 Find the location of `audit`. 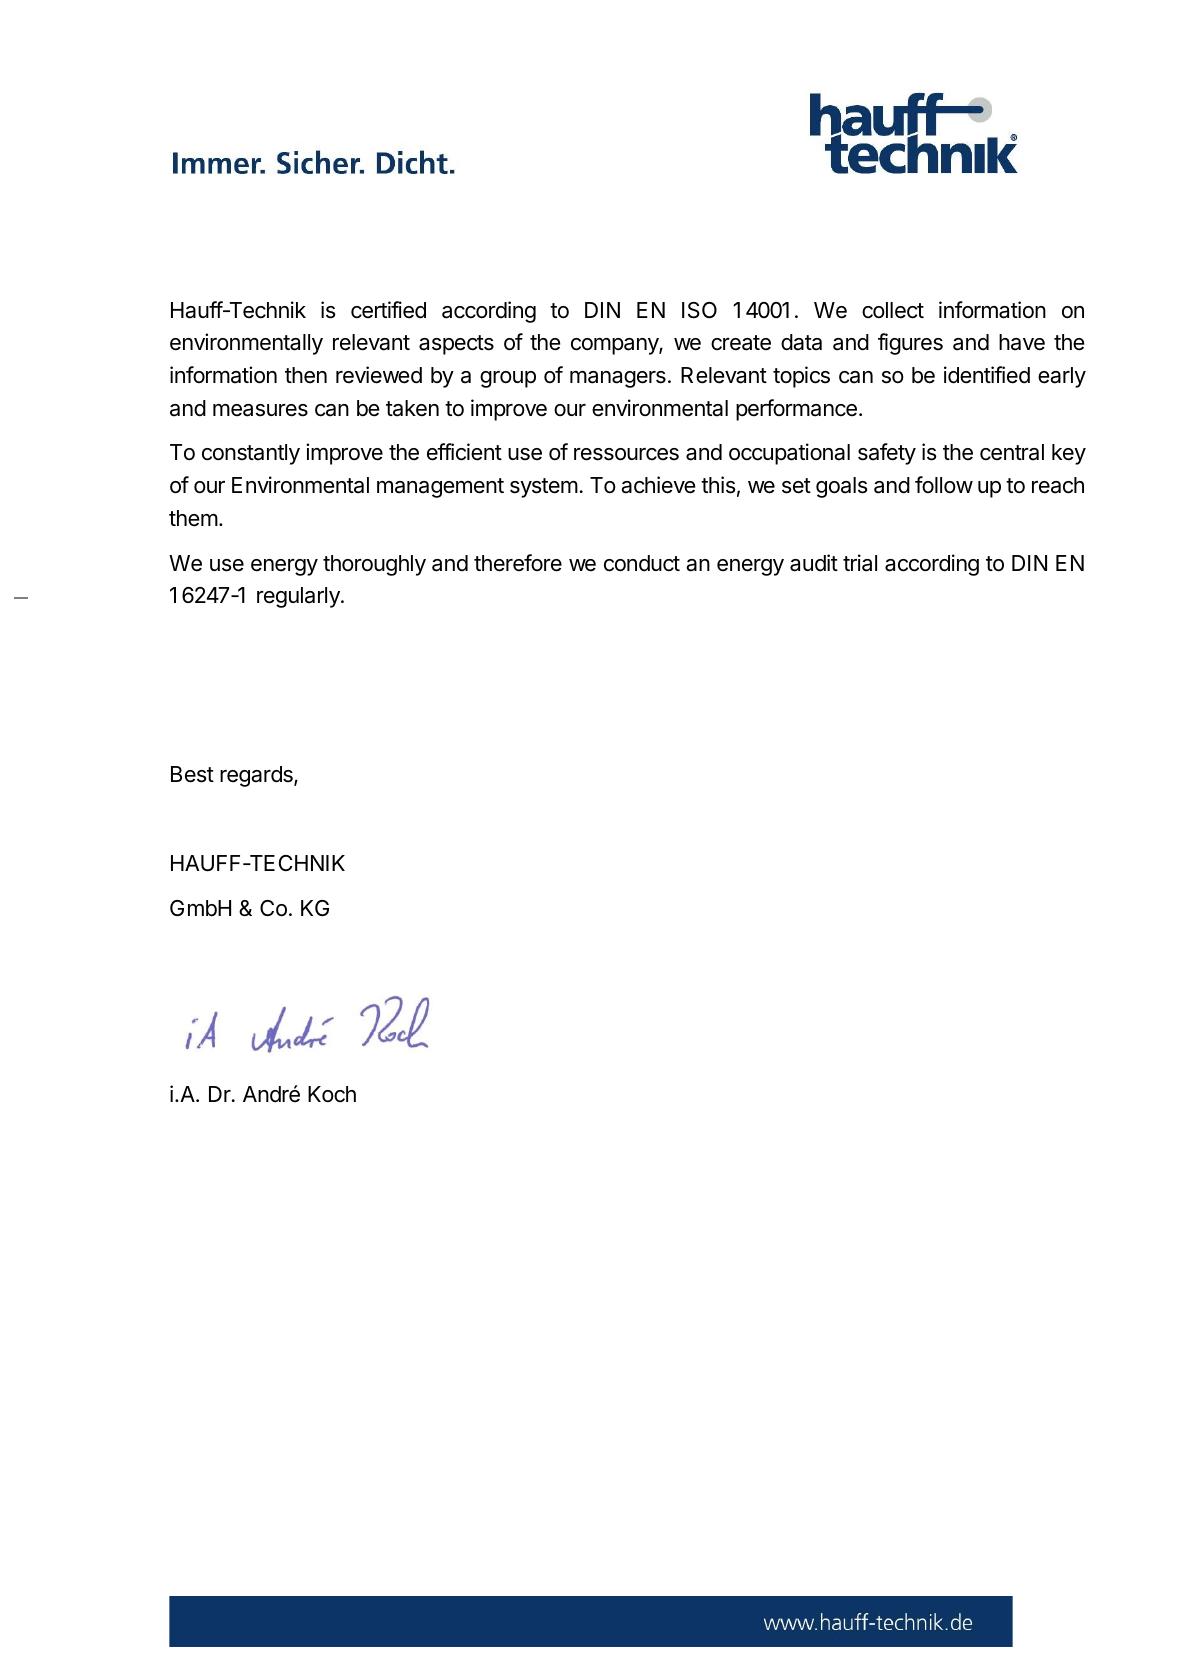

audit is located at coordinates (814, 563).
